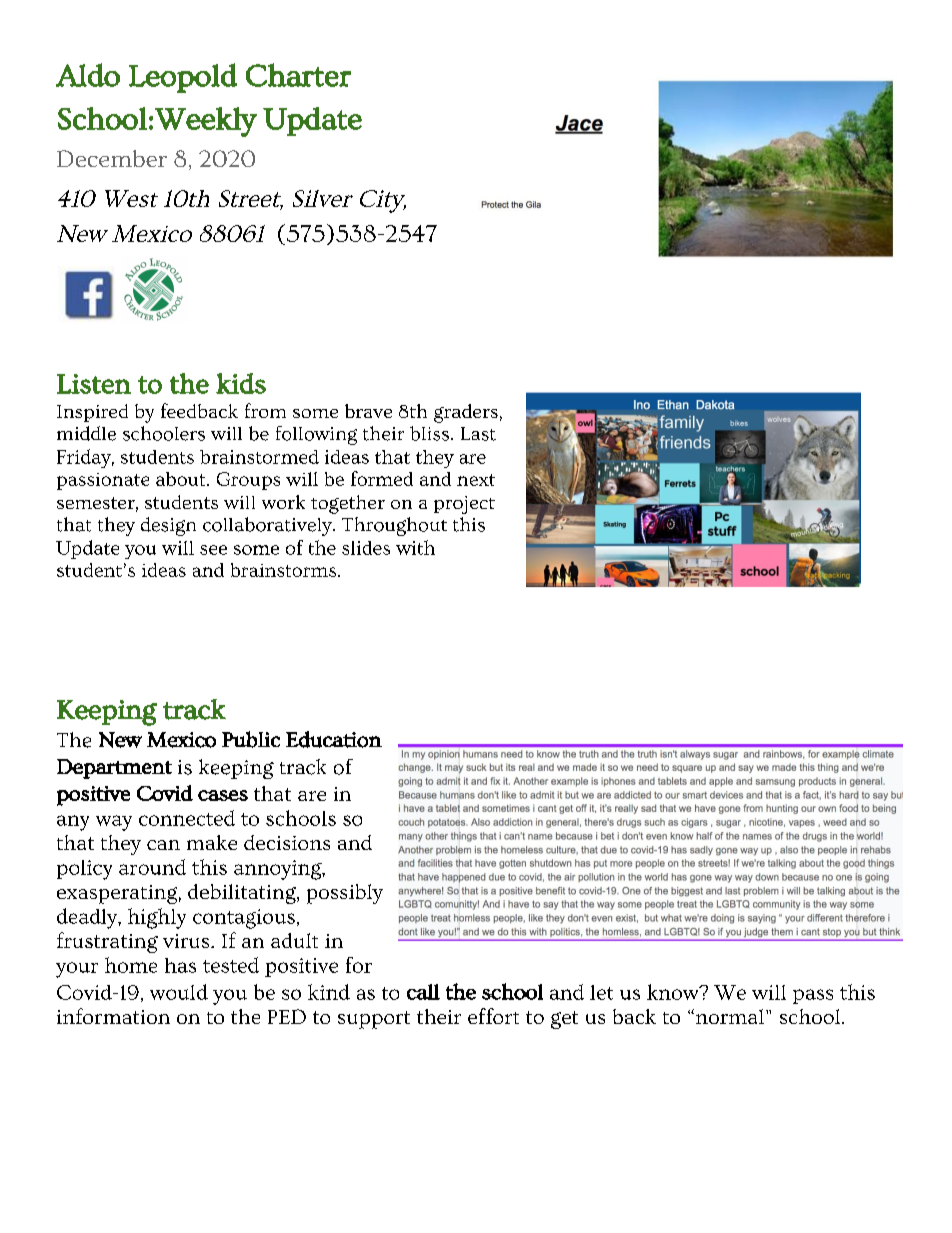 This screenshot has width=952, height=1233. Describe the element at coordinates (466, 413) in the screenshot. I see `graders` at that location.
